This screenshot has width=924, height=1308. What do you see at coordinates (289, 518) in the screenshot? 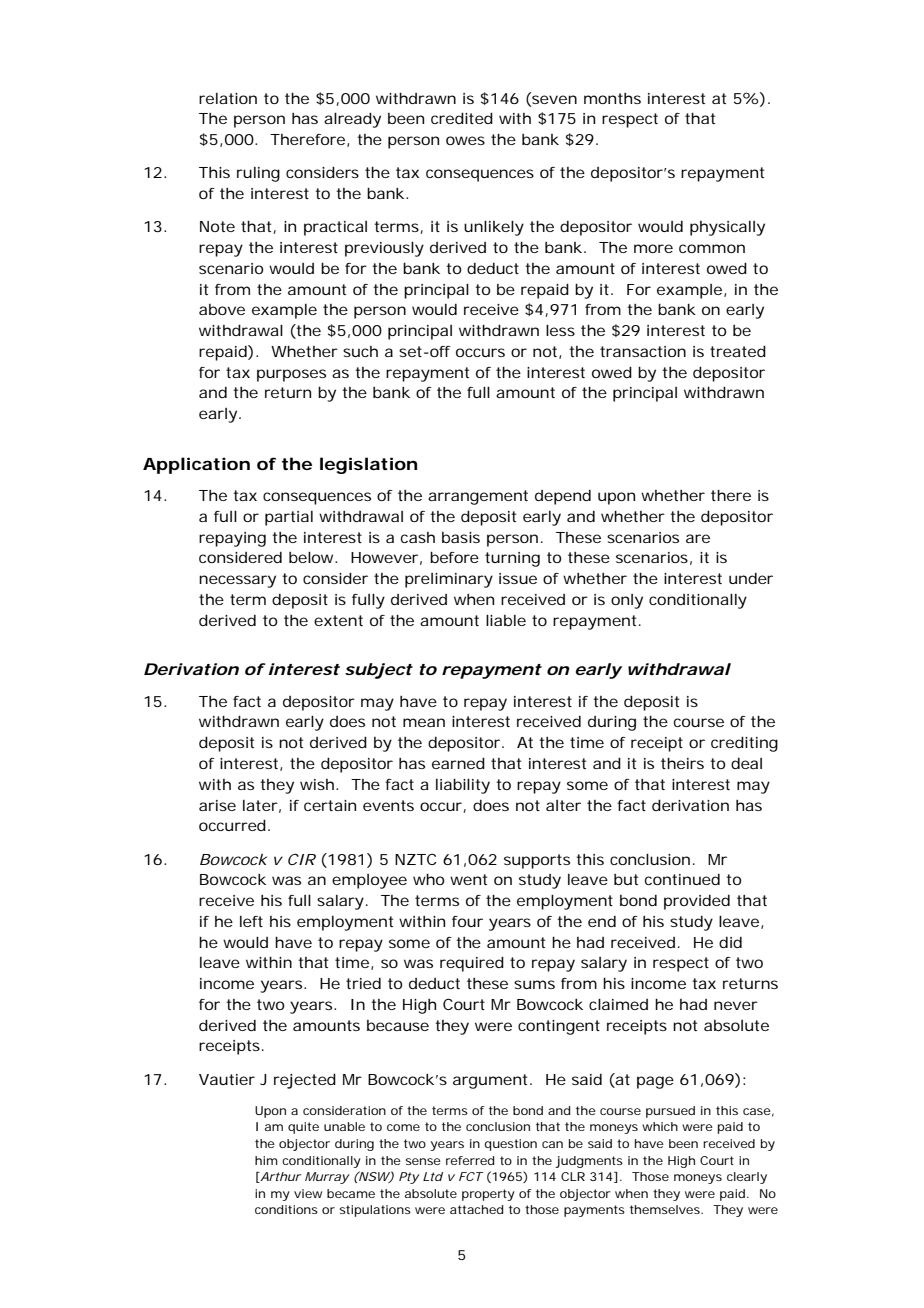
I see `partial` at bounding box center [289, 518].
